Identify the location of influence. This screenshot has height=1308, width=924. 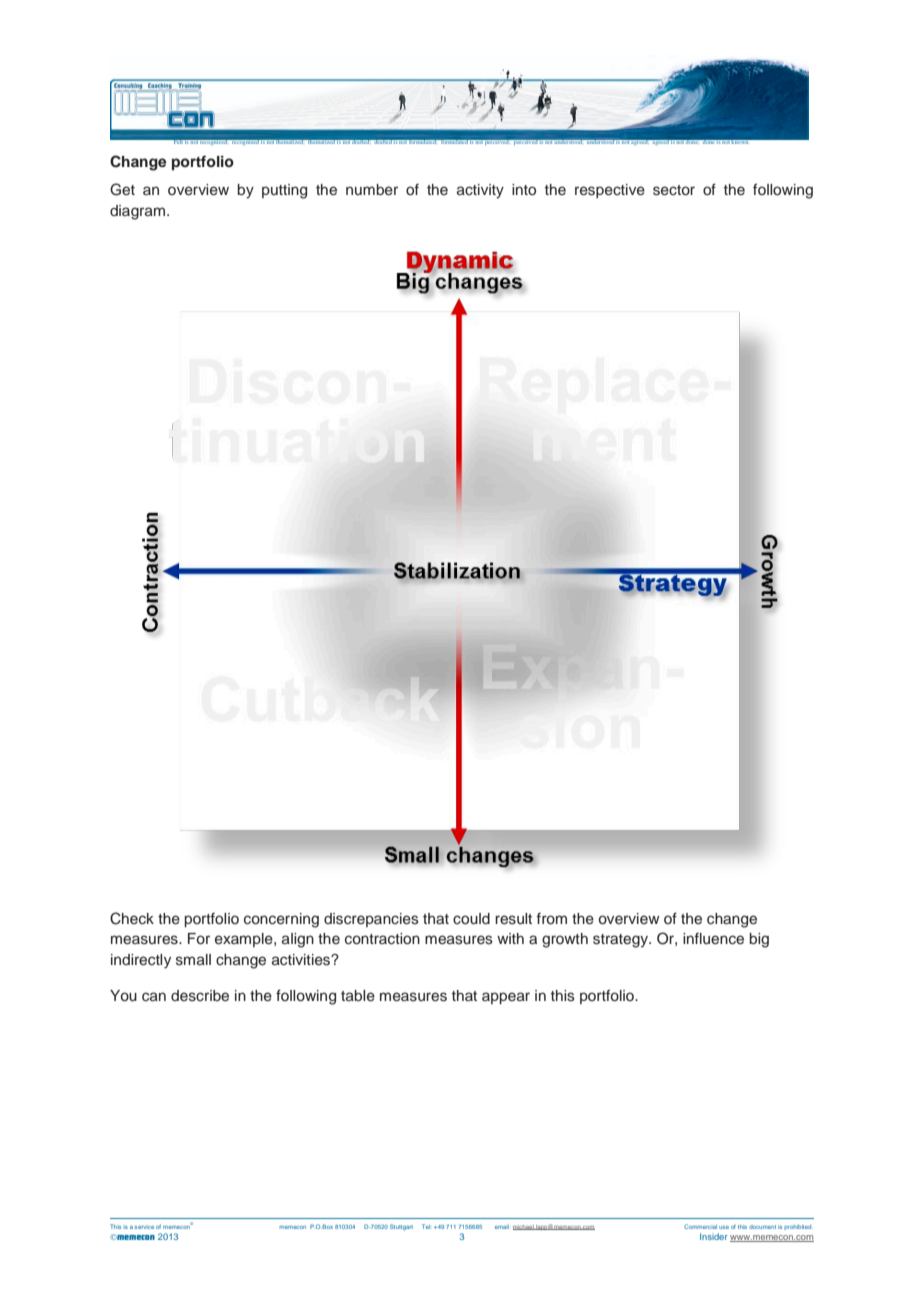
(713, 939).
